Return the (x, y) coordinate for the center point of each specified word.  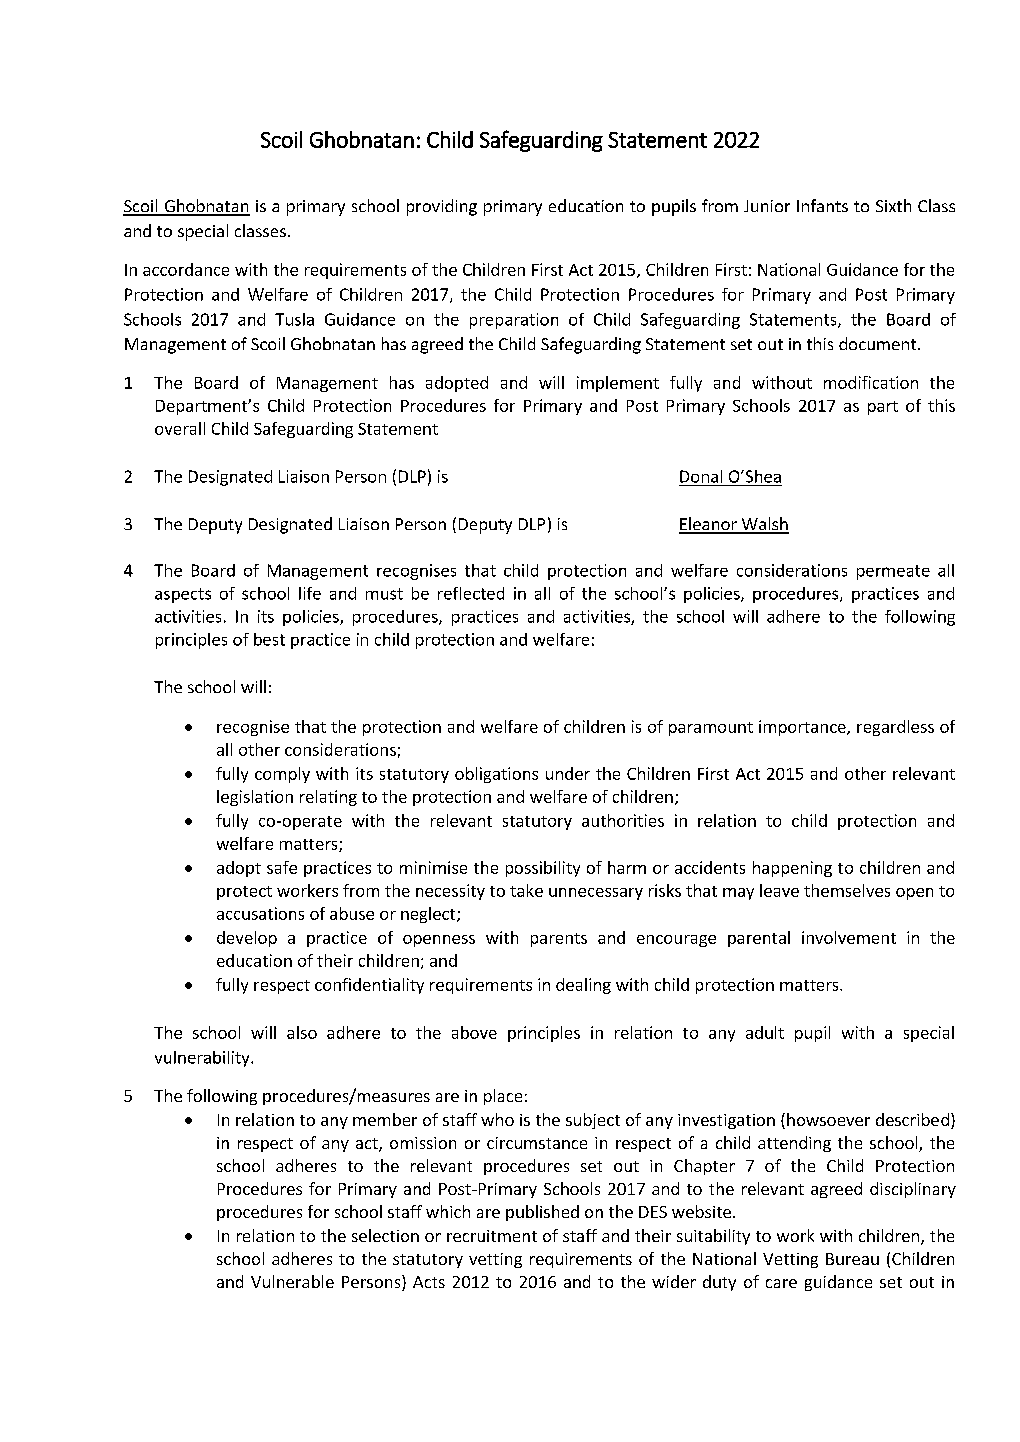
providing (442, 207)
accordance (186, 269)
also (302, 1032)
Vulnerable (292, 1281)
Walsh (764, 525)
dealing (583, 986)
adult (765, 1032)
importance (803, 728)
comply (282, 775)
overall (180, 428)
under (568, 773)
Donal (701, 476)
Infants (822, 205)
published (542, 1213)
